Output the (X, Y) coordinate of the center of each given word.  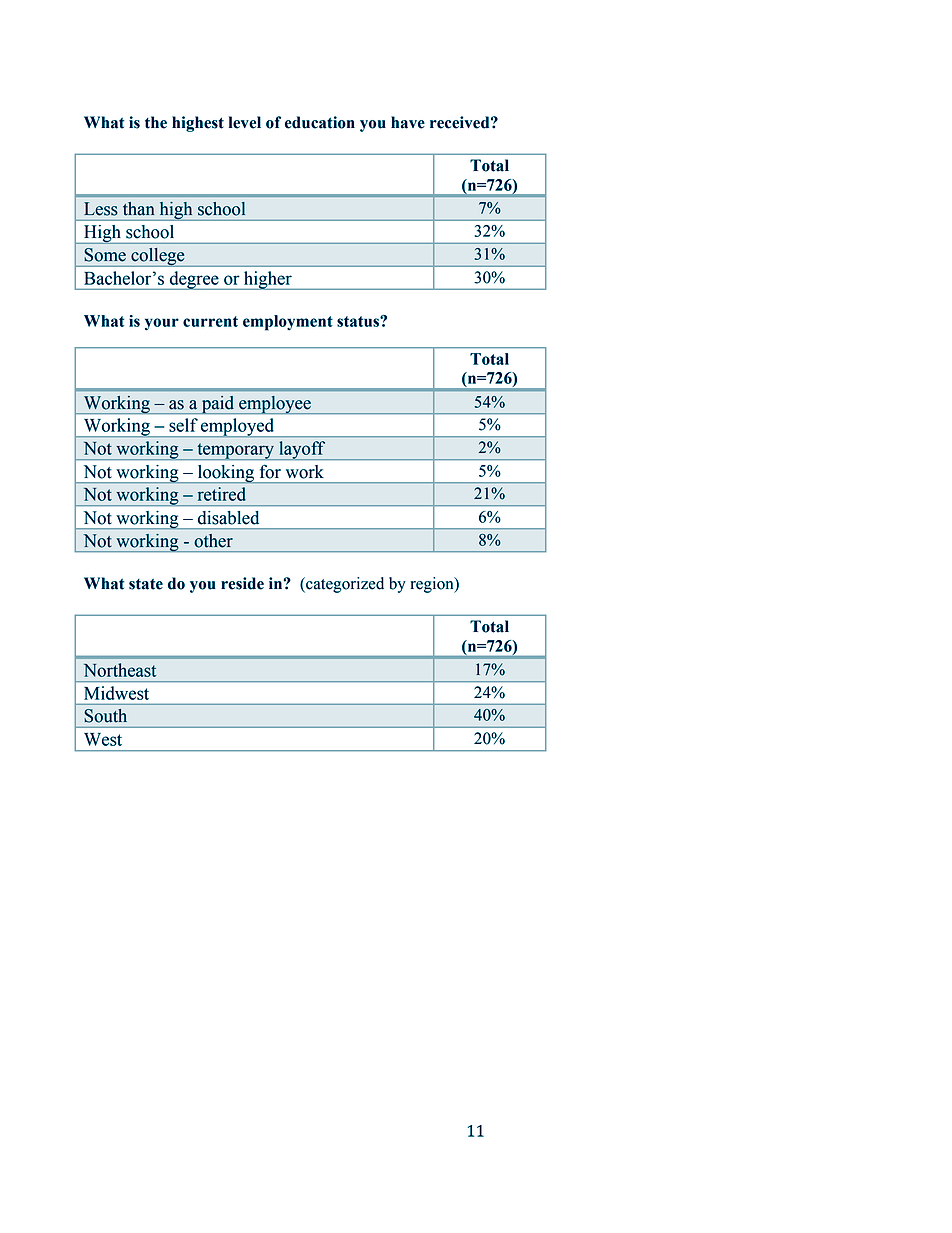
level (245, 122)
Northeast (120, 670)
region (433, 585)
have (408, 122)
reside (242, 583)
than (139, 209)
